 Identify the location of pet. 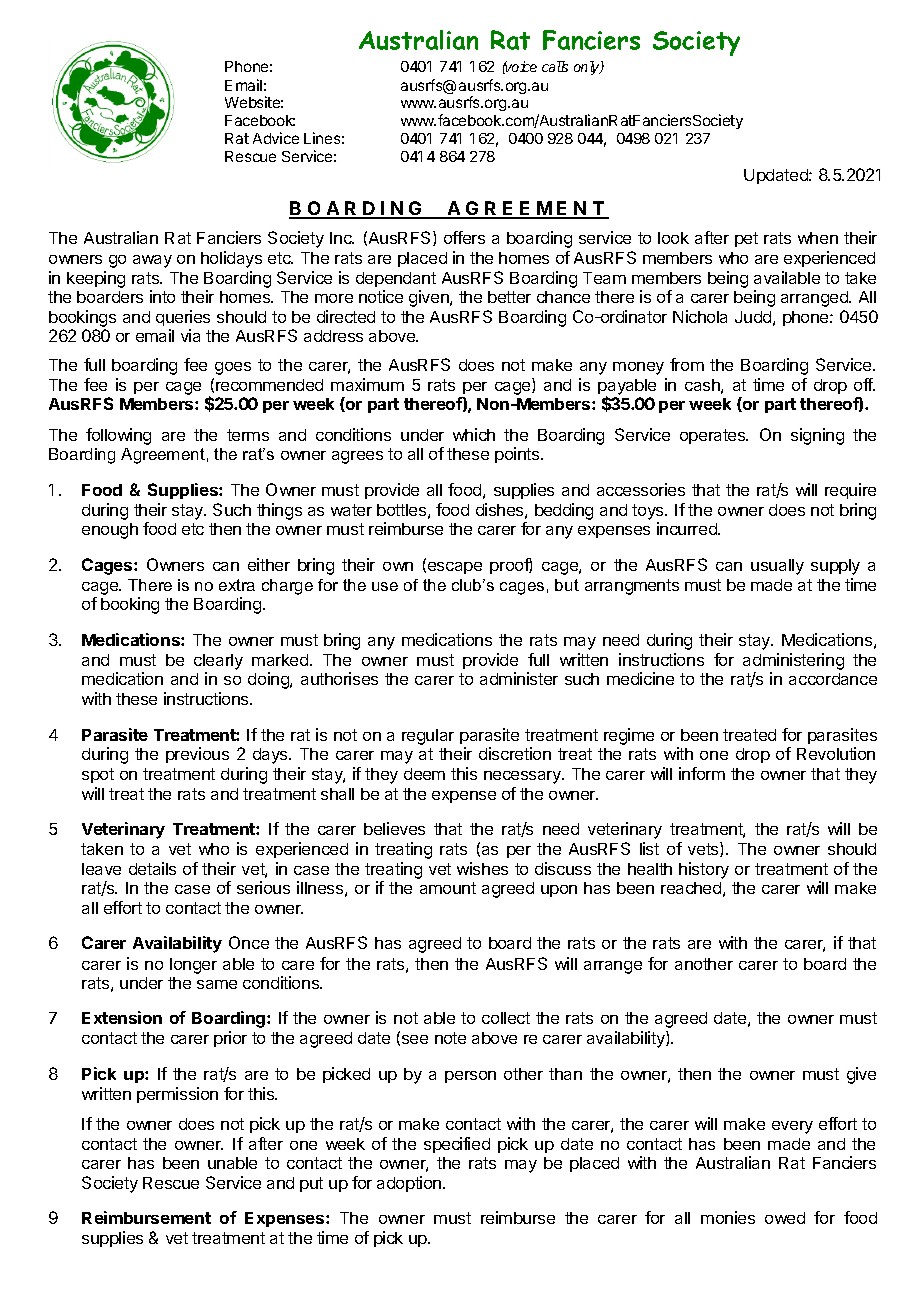
(746, 239).
